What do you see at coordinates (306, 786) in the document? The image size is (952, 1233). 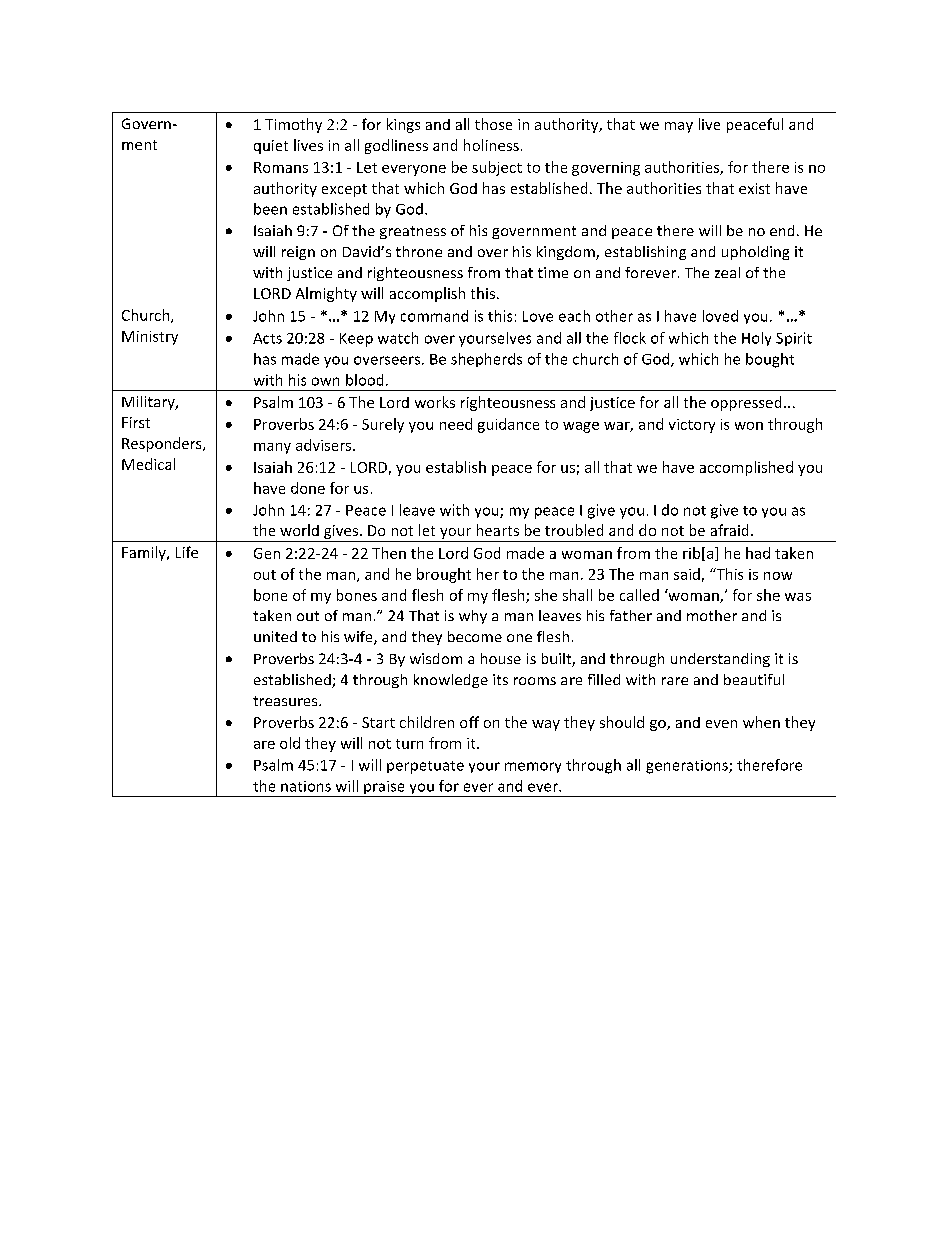 I see `nations` at bounding box center [306, 786].
